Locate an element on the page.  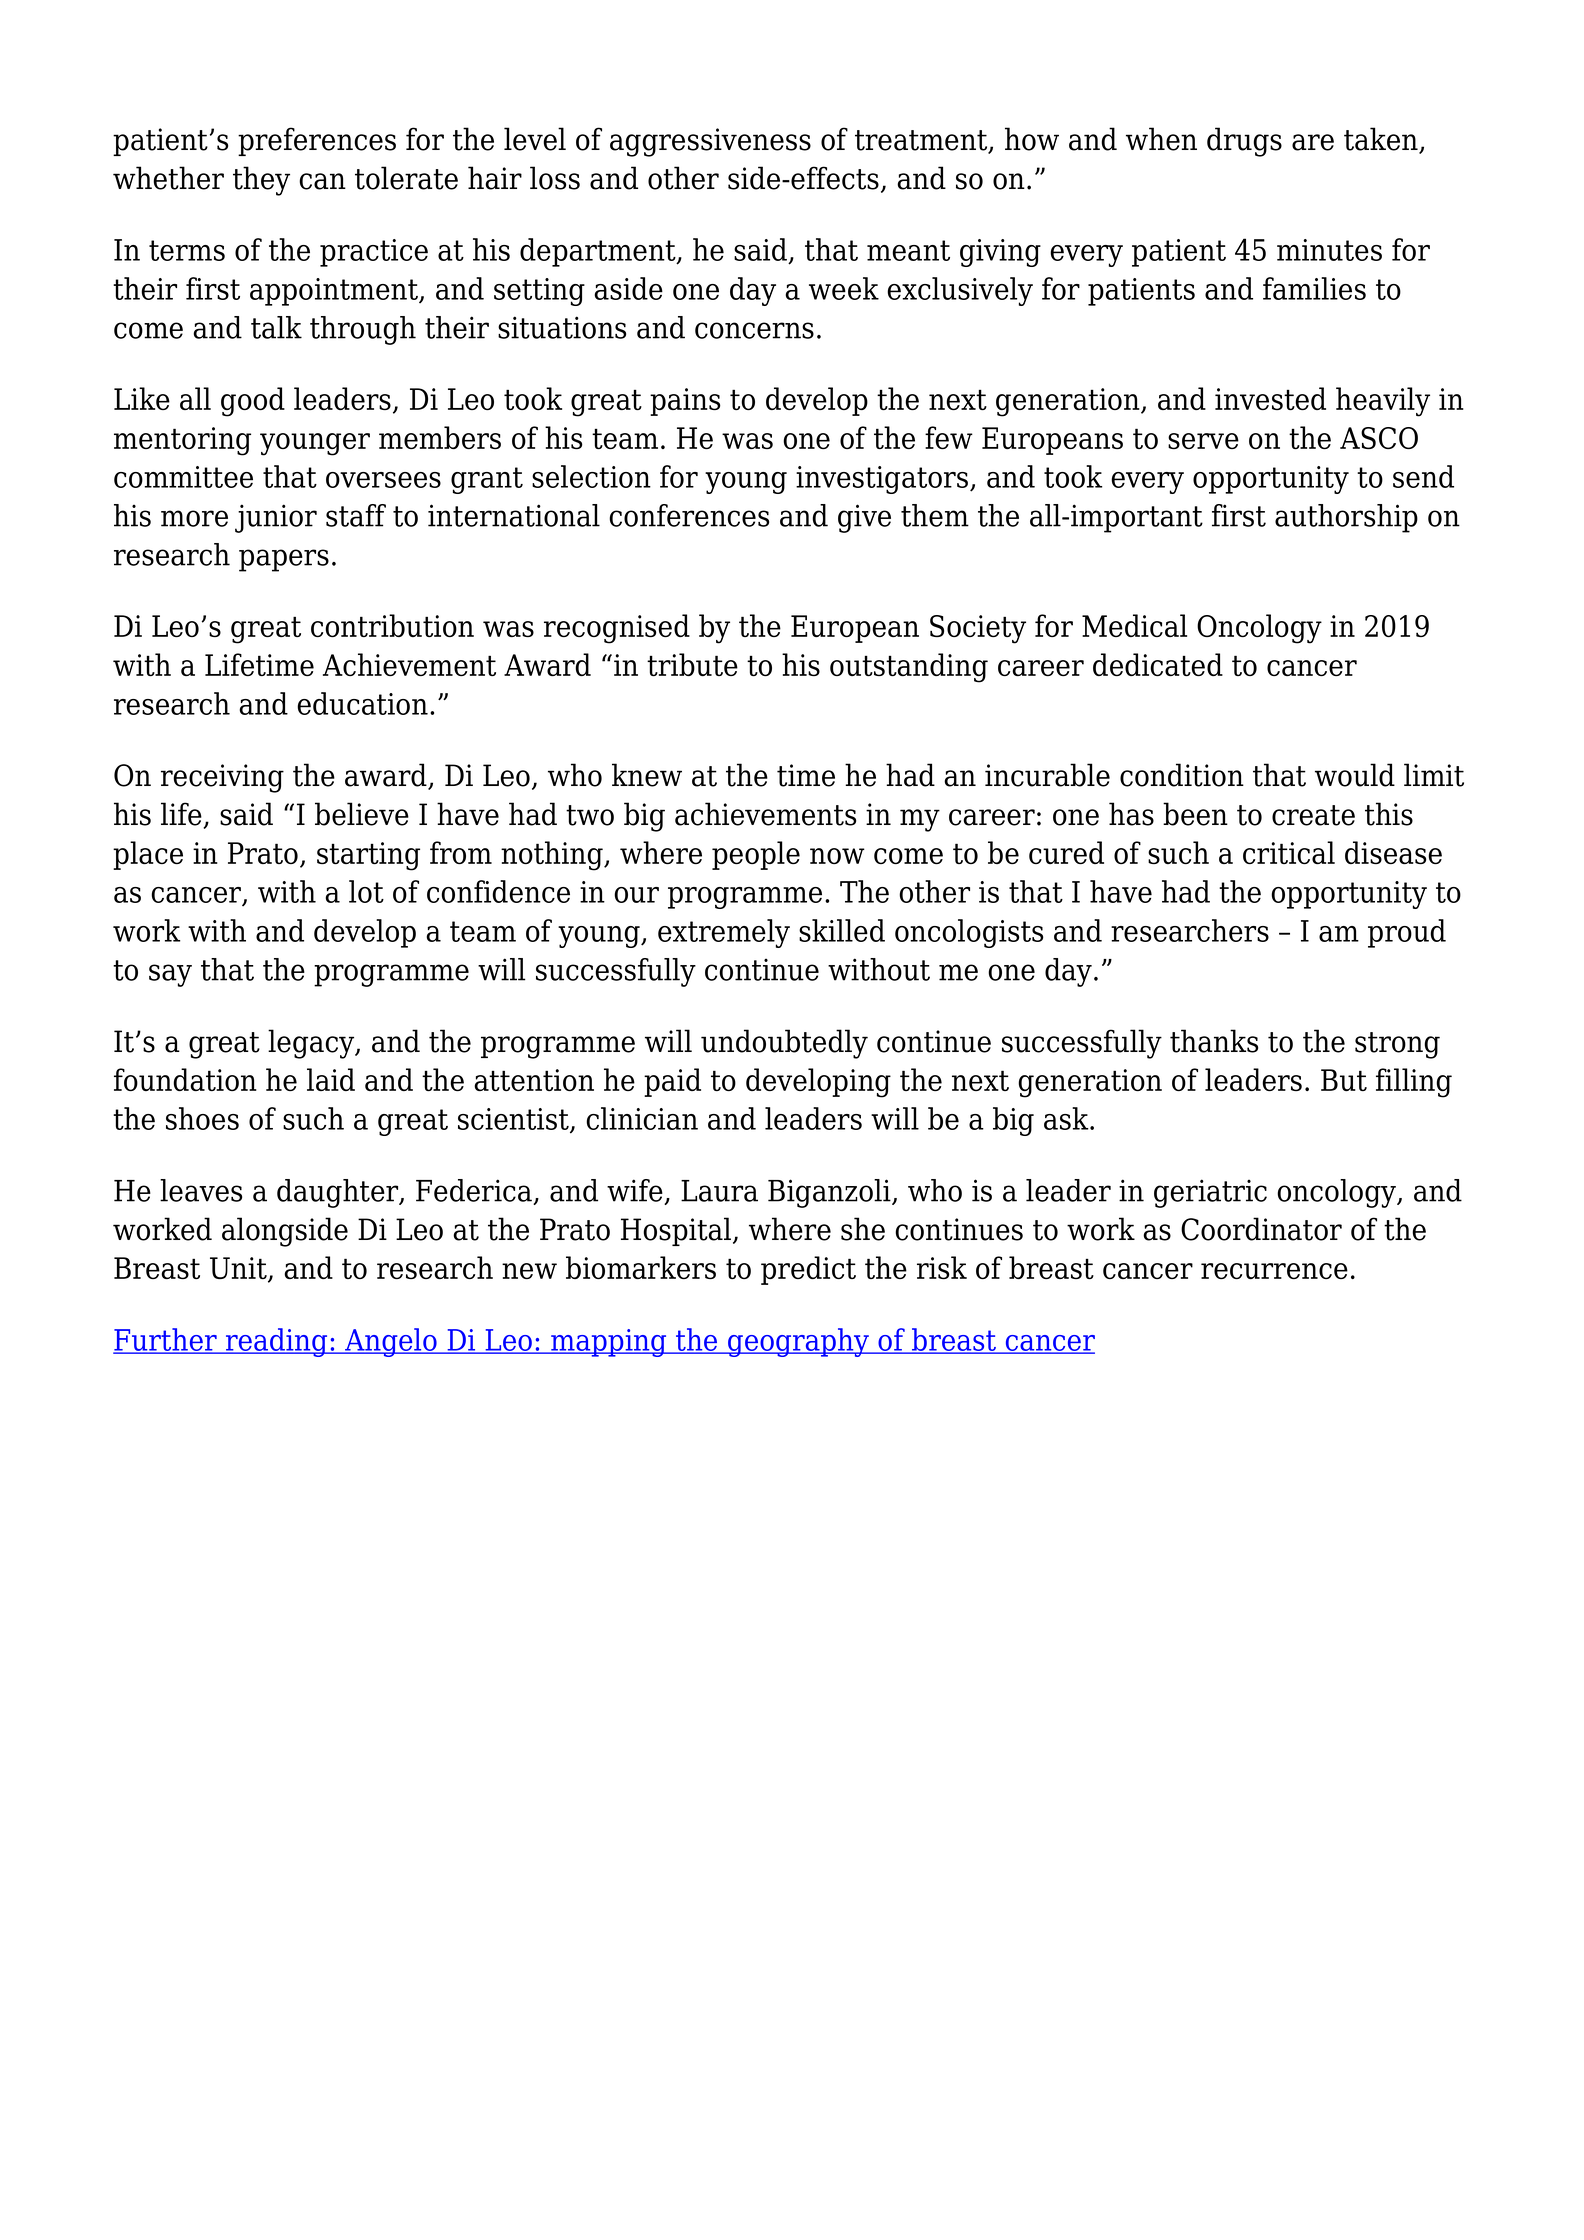
reading is located at coordinates (277, 1342).
